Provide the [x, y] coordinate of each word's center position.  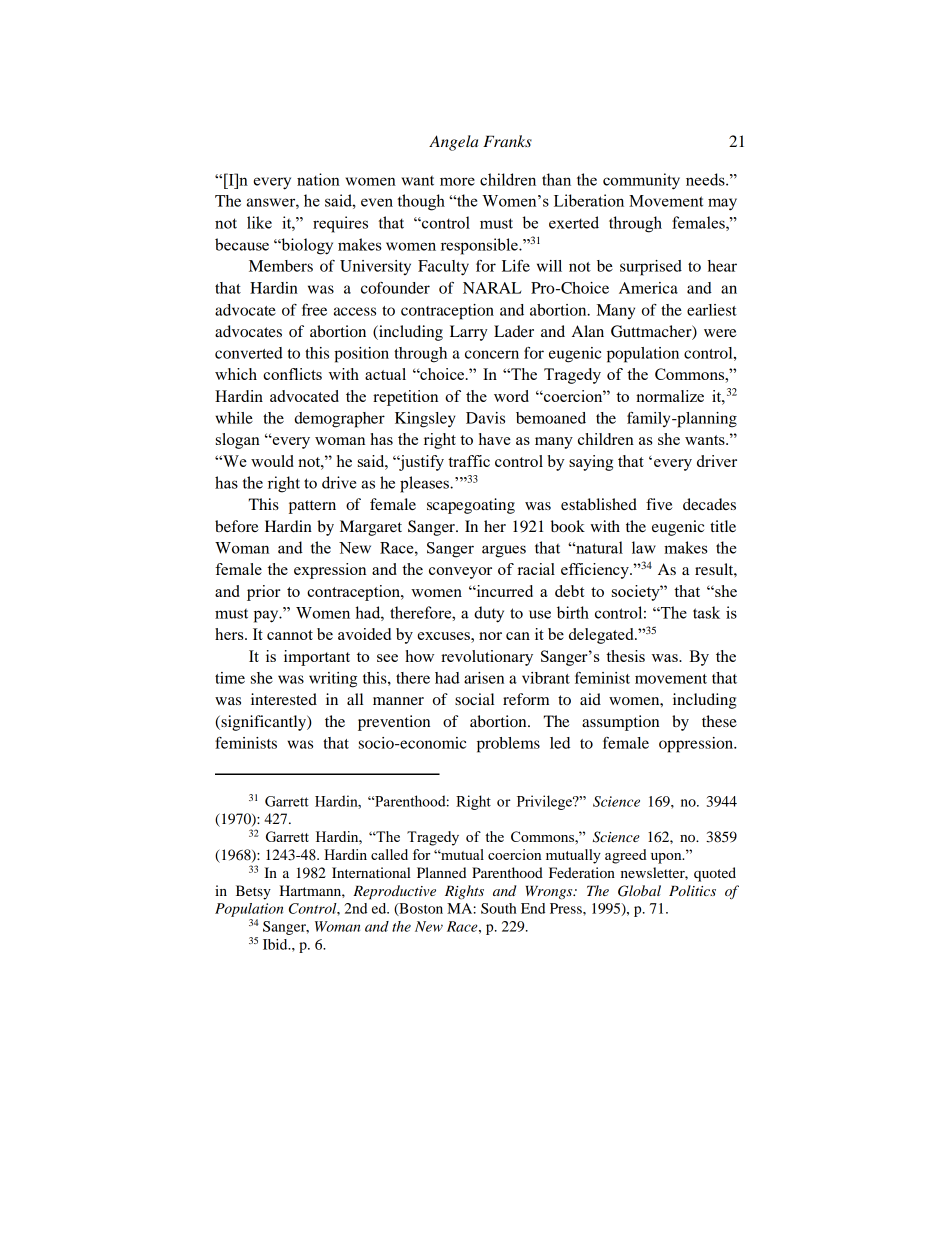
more [457, 181]
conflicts [292, 374]
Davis [485, 418]
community [641, 181]
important [317, 658]
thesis [625, 656]
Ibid [276, 944]
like [259, 222]
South [499, 908]
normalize [670, 396]
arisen [484, 678]
